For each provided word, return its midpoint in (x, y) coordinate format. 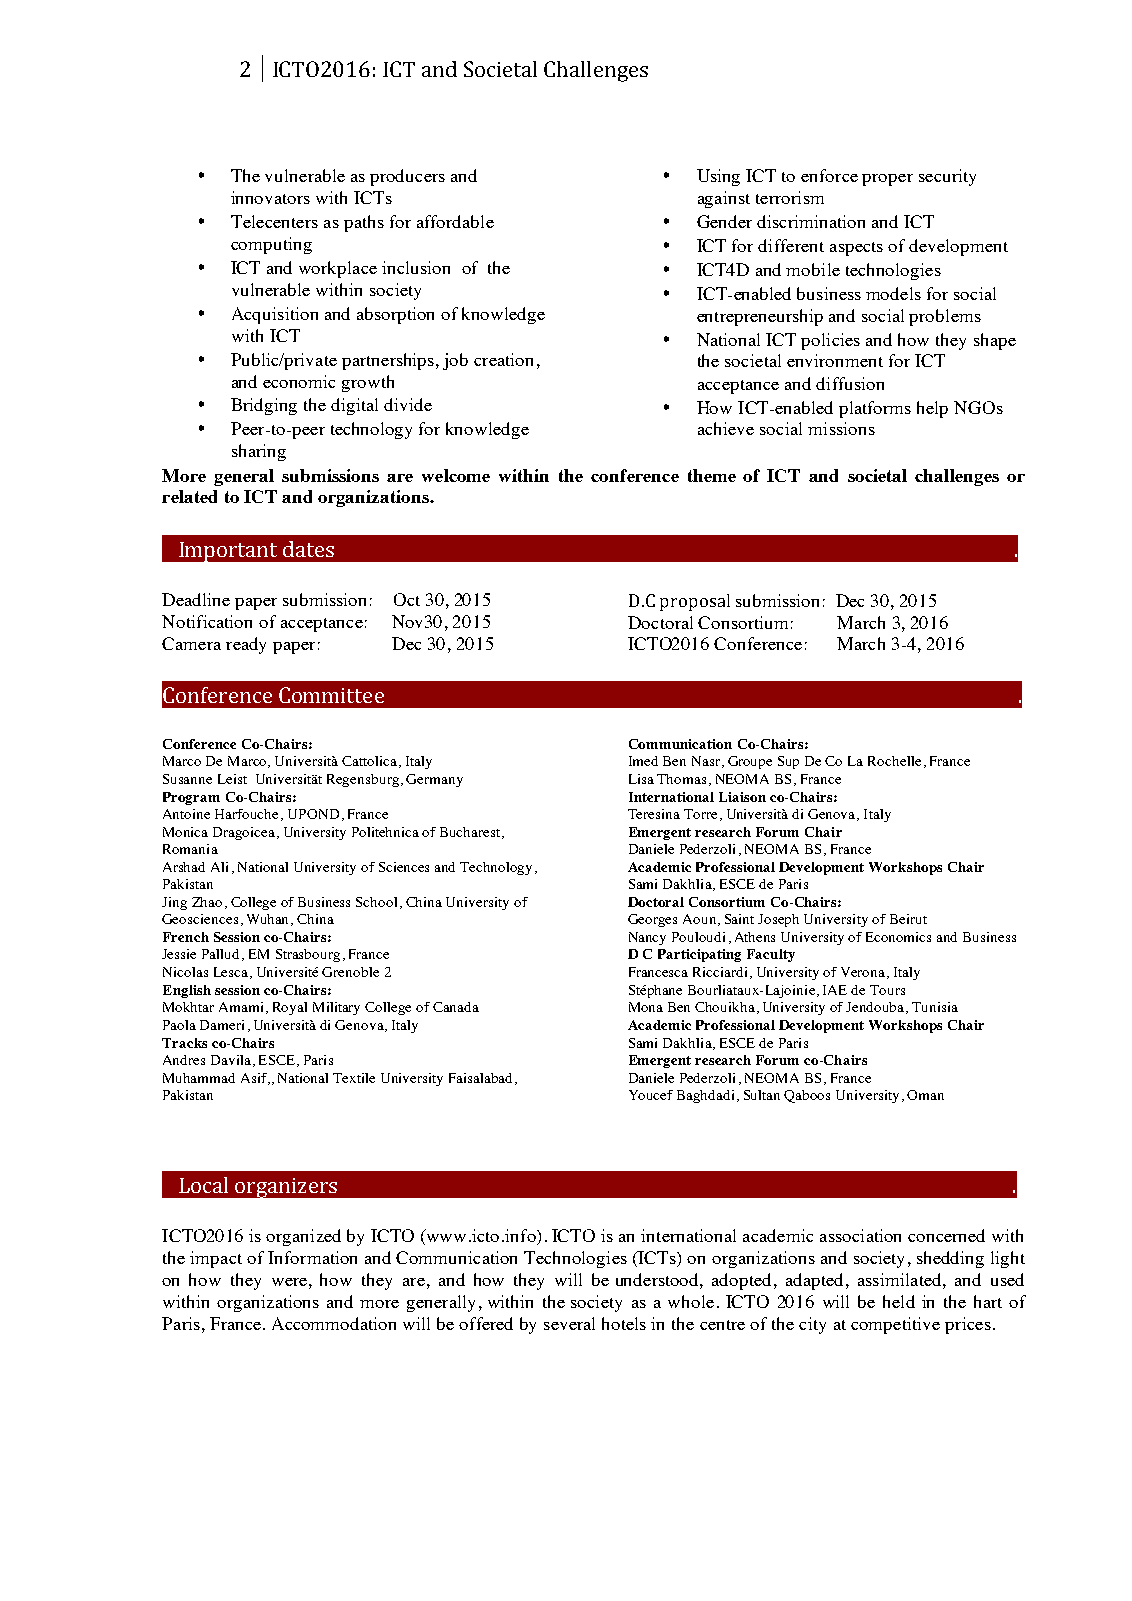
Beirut (908, 919)
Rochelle (894, 761)
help (932, 409)
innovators (270, 197)
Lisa (641, 779)
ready (246, 645)
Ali (219, 867)
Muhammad (199, 1078)
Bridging (264, 406)
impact (216, 1259)
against (724, 199)
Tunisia (935, 1007)
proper (887, 180)
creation (503, 359)
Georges (652, 920)
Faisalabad (482, 1079)
